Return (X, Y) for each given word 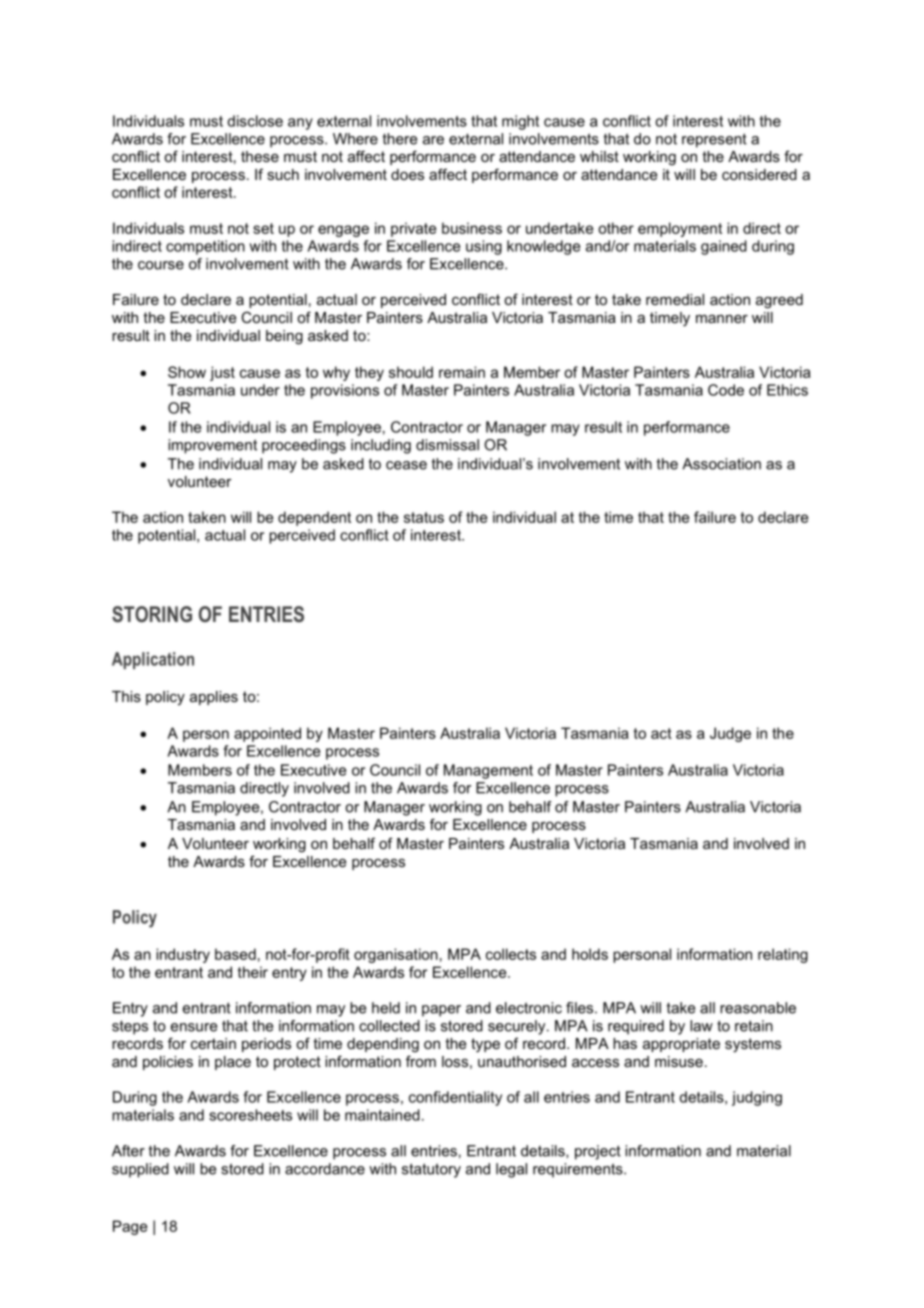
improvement (212, 446)
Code (726, 390)
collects (511, 954)
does (407, 174)
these (260, 156)
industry (183, 955)
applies (214, 698)
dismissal (447, 445)
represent (714, 140)
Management (488, 771)
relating (783, 955)
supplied (140, 1170)
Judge (730, 734)
